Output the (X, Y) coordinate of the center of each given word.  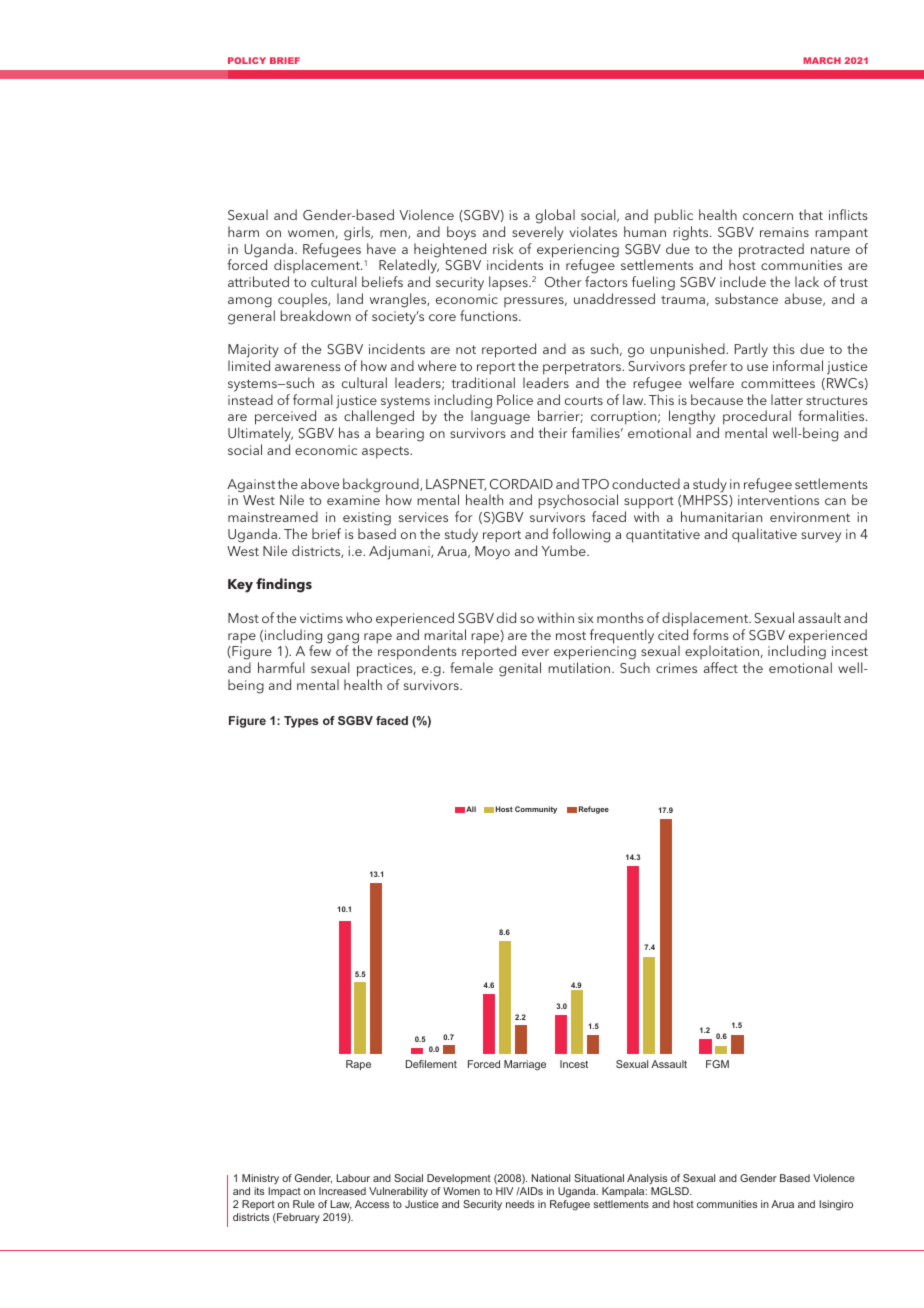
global (555, 216)
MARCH (822, 60)
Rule (304, 1204)
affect (721, 667)
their (553, 432)
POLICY (247, 60)
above (320, 483)
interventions (778, 500)
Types (301, 722)
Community (536, 810)
